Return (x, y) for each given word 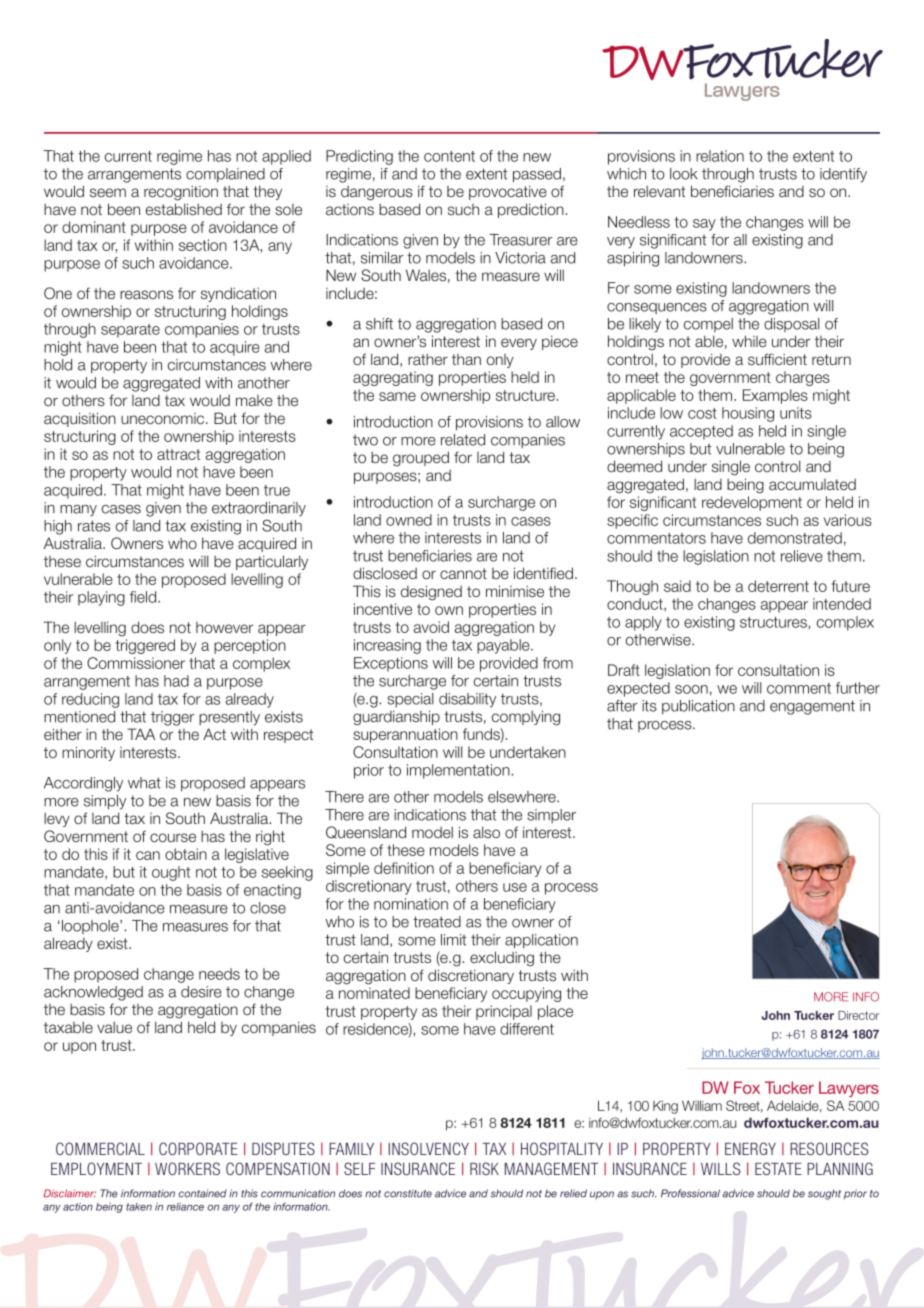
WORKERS (187, 1168)
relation (720, 156)
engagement (812, 707)
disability (467, 700)
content (449, 156)
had (176, 681)
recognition (181, 193)
